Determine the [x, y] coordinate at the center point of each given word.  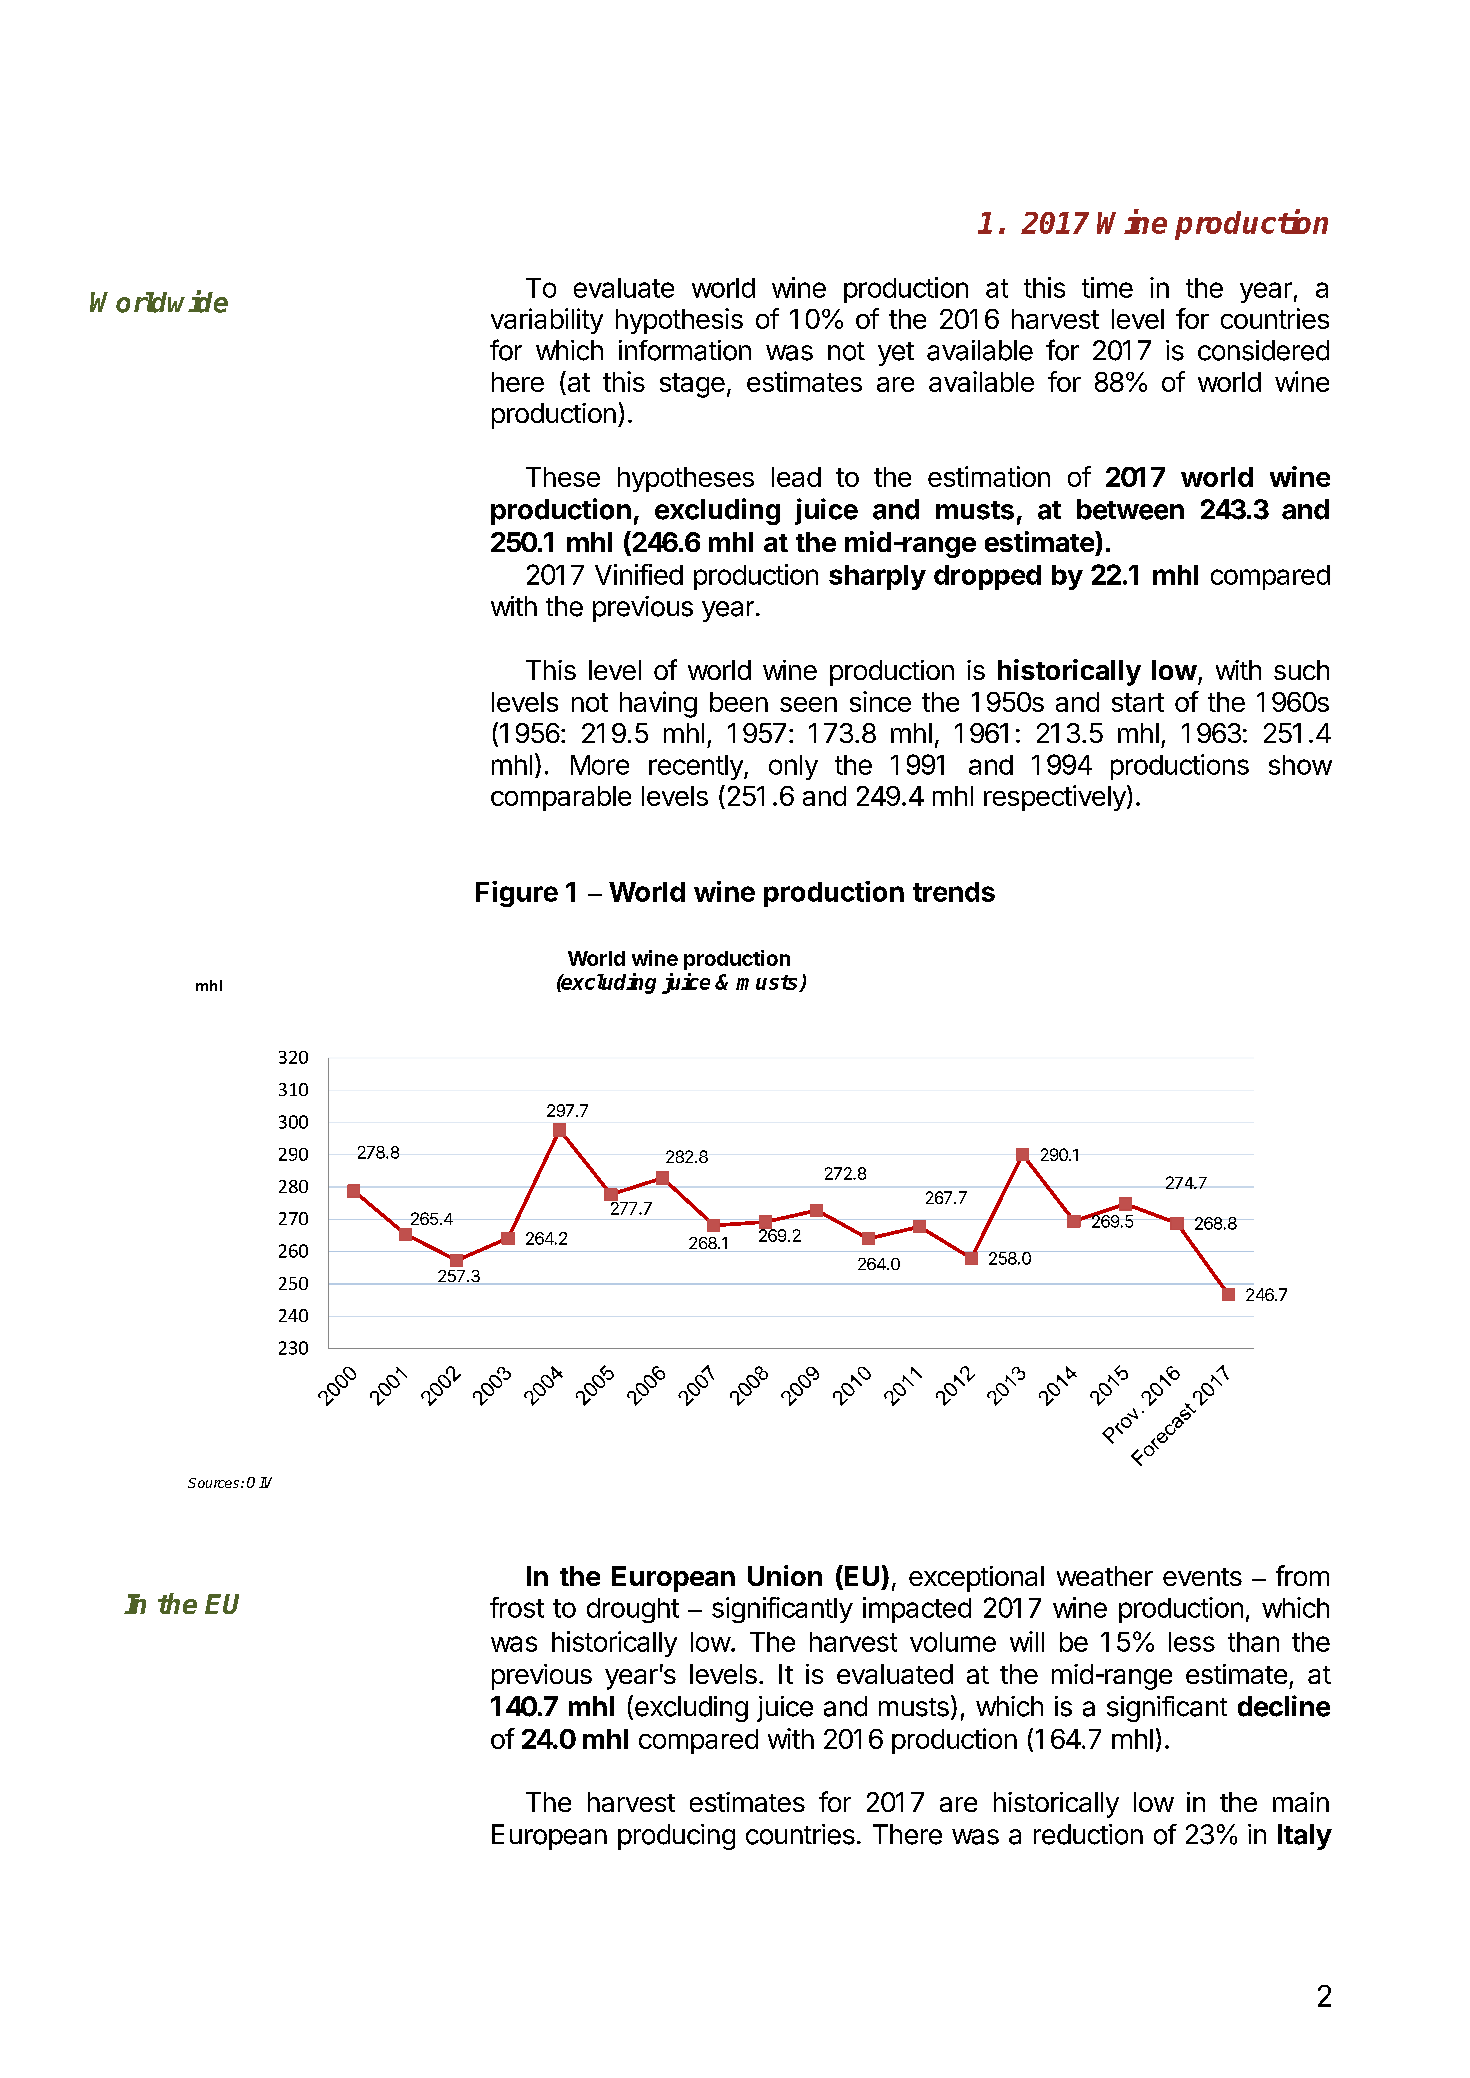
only [793, 767]
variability [547, 321]
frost [517, 1607]
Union [785, 1575]
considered [1263, 350]
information [685, 350]
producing [676, 1837]
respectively [1056, 798]
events [1202, 1577]
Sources [215, 1483]
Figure [517, 894]
